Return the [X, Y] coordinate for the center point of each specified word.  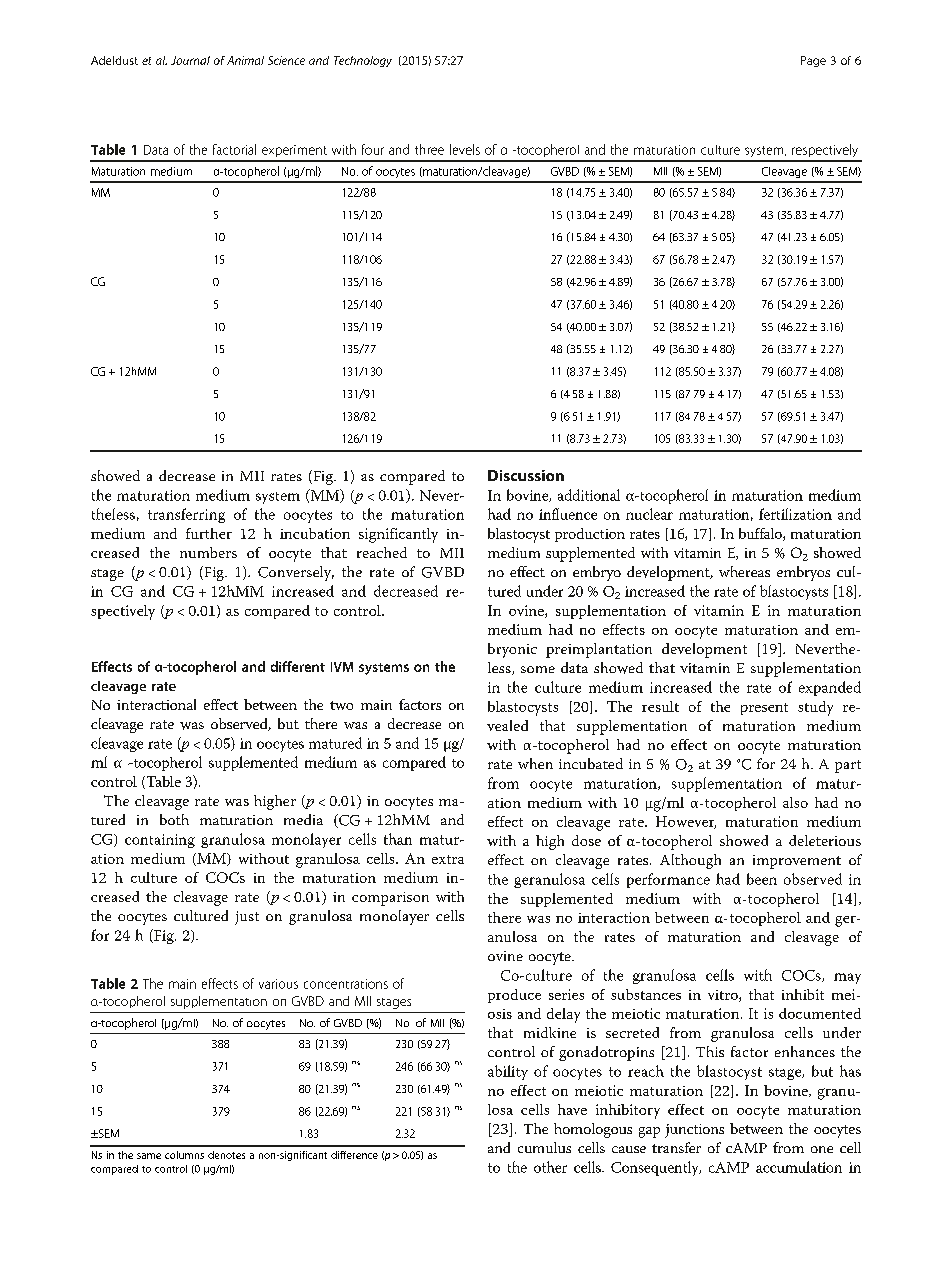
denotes [226, 1155]
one [822, 1149]
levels [465, 149]
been [762, 879]
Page [813, 61]
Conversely [296, 573]
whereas [744, 571]
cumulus [544, 1147]
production [590, 535]
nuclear [649, 514]
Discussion [526, 475]
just [247, 918]
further [209, 533]
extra [448, 859]
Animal [245, 60]
